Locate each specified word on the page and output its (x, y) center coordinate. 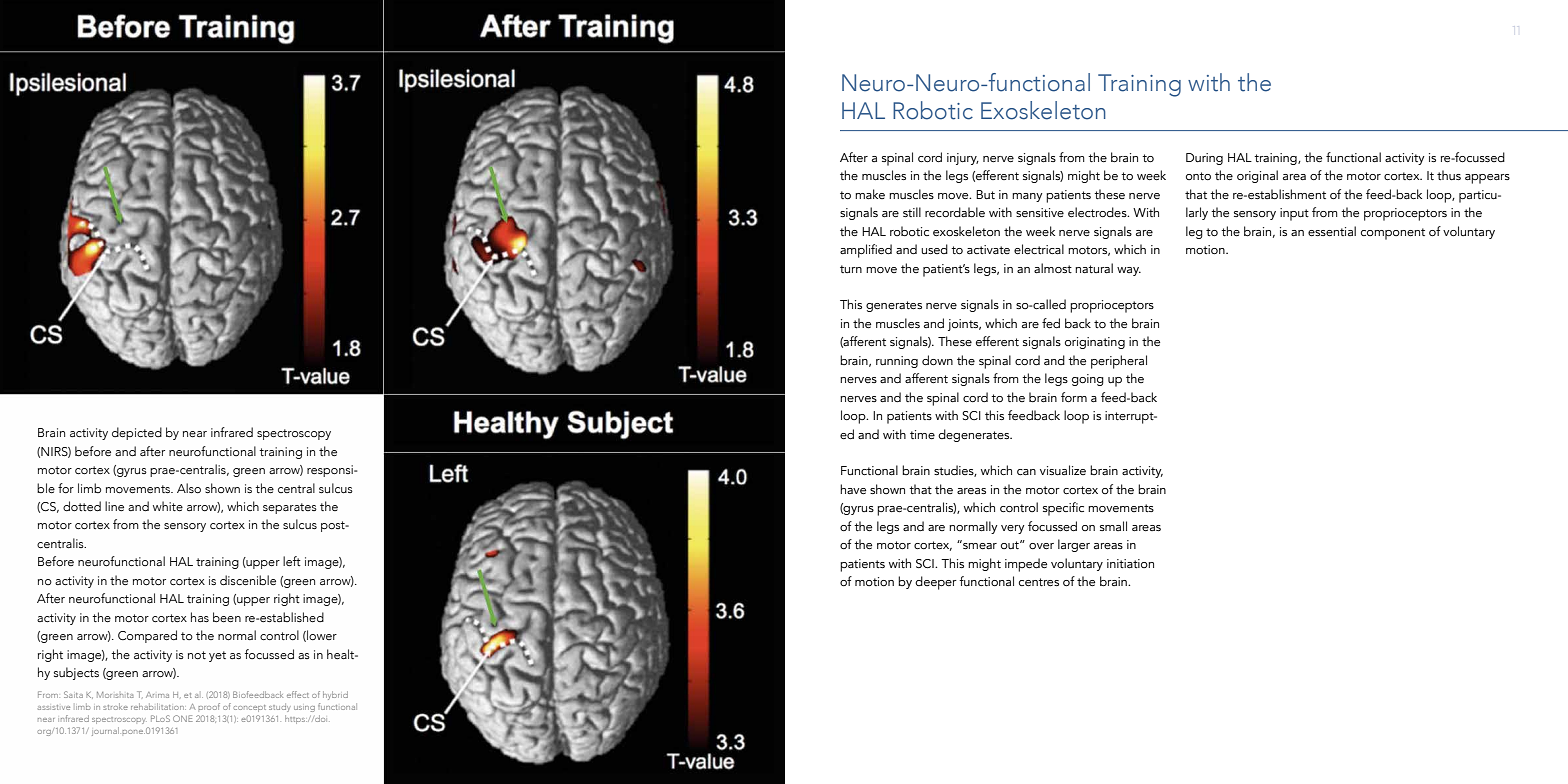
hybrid (335, 695)
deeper (936, 583)
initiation (1130, 563)
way (1129, 271)
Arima (157, 695)
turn (851, 269)
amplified (866, 251)
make (870, 194)
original (1257, 176)
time (922, 434)
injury (963, 159)
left (292, 561)
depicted (137, 433)
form (1074, 397)
